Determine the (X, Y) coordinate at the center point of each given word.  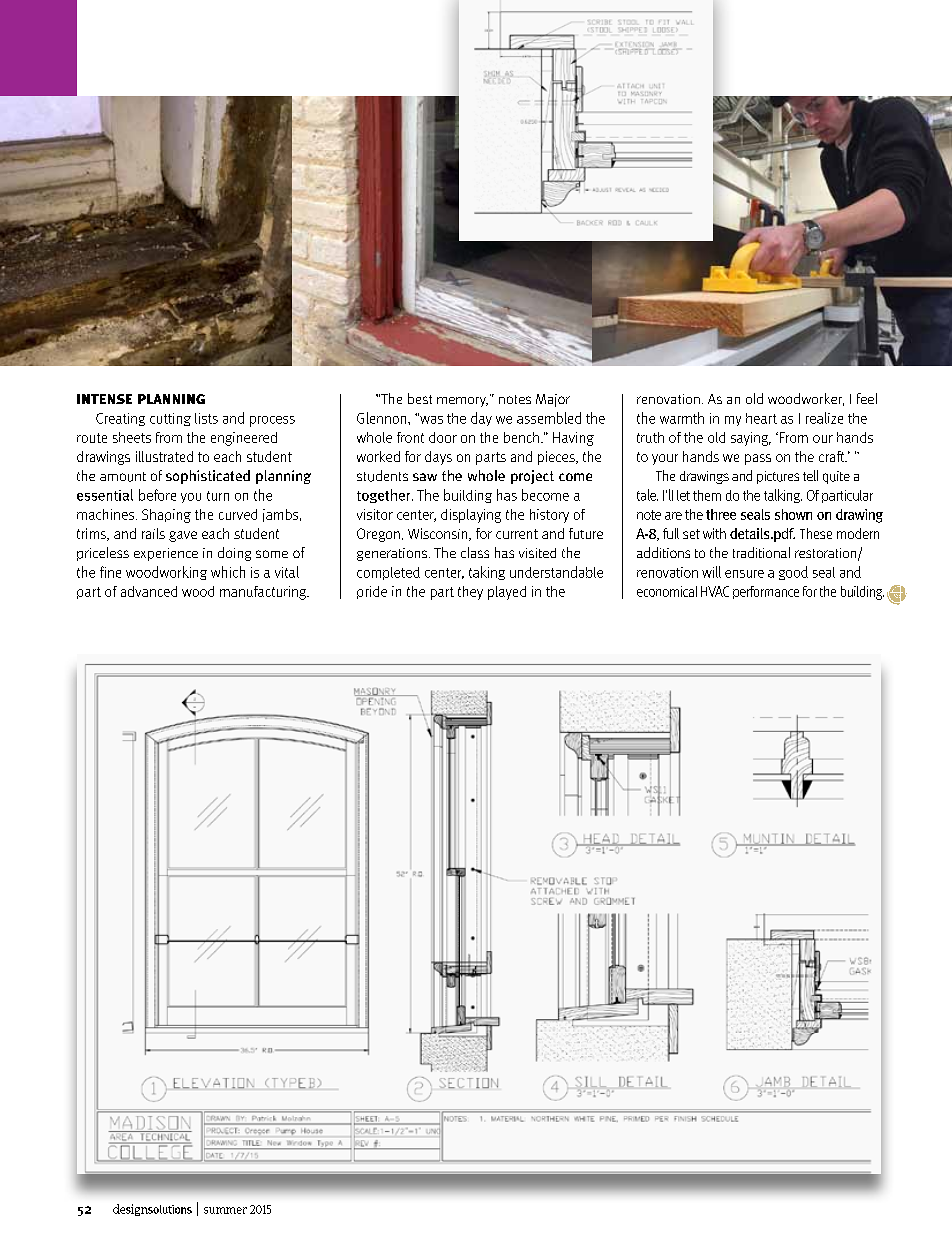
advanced (149, 591)
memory (462, 402)
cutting (170, 419)
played (507, 593)
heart (761, 418)
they (470, 593)
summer (225, 1210)
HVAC (715, 591)
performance (766, 592)
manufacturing (264, 593)
